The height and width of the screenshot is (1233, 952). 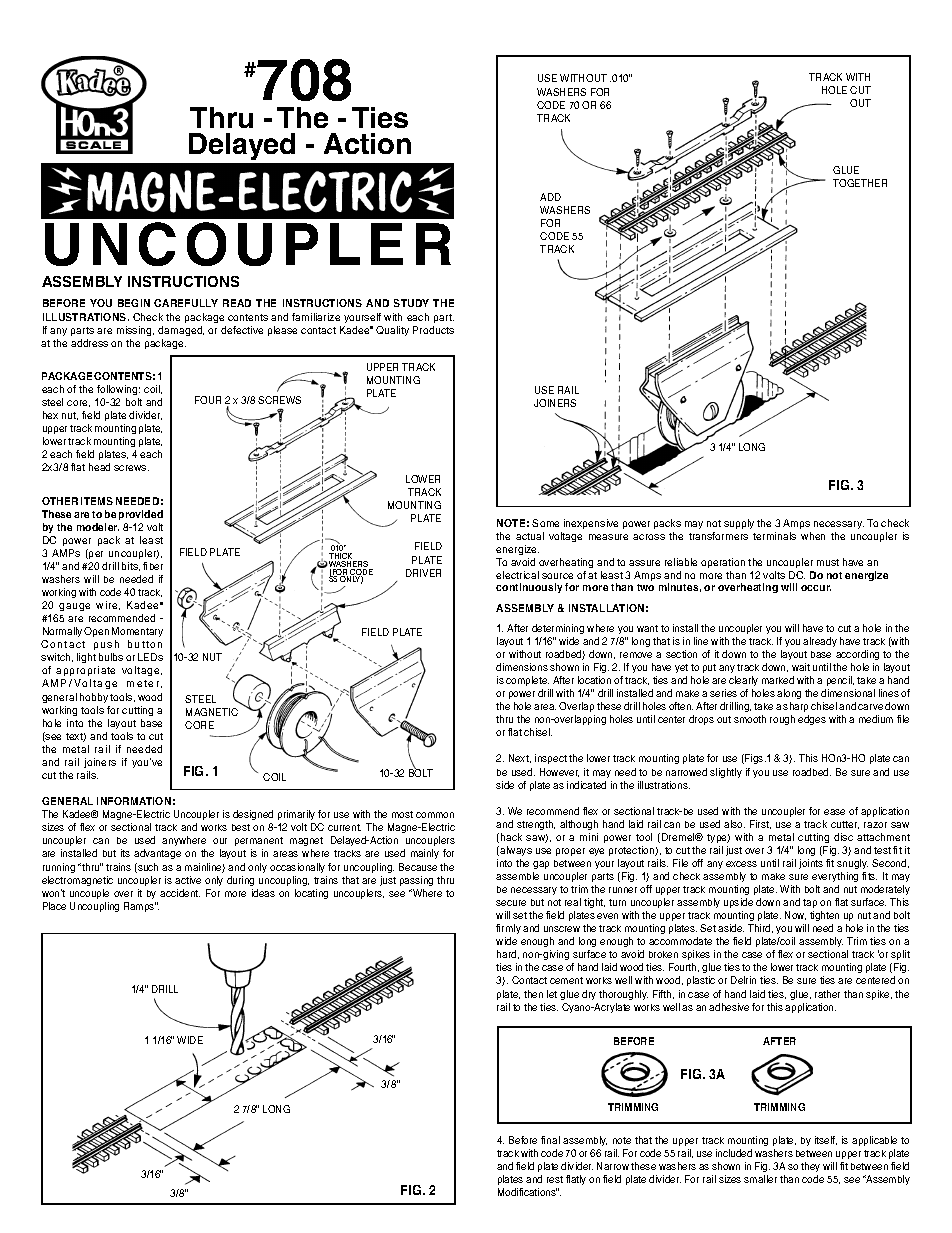 What do you see at coordinates (411, 303) in the screenshot?
I see `STUDY` at bounding box center [411, 303].
